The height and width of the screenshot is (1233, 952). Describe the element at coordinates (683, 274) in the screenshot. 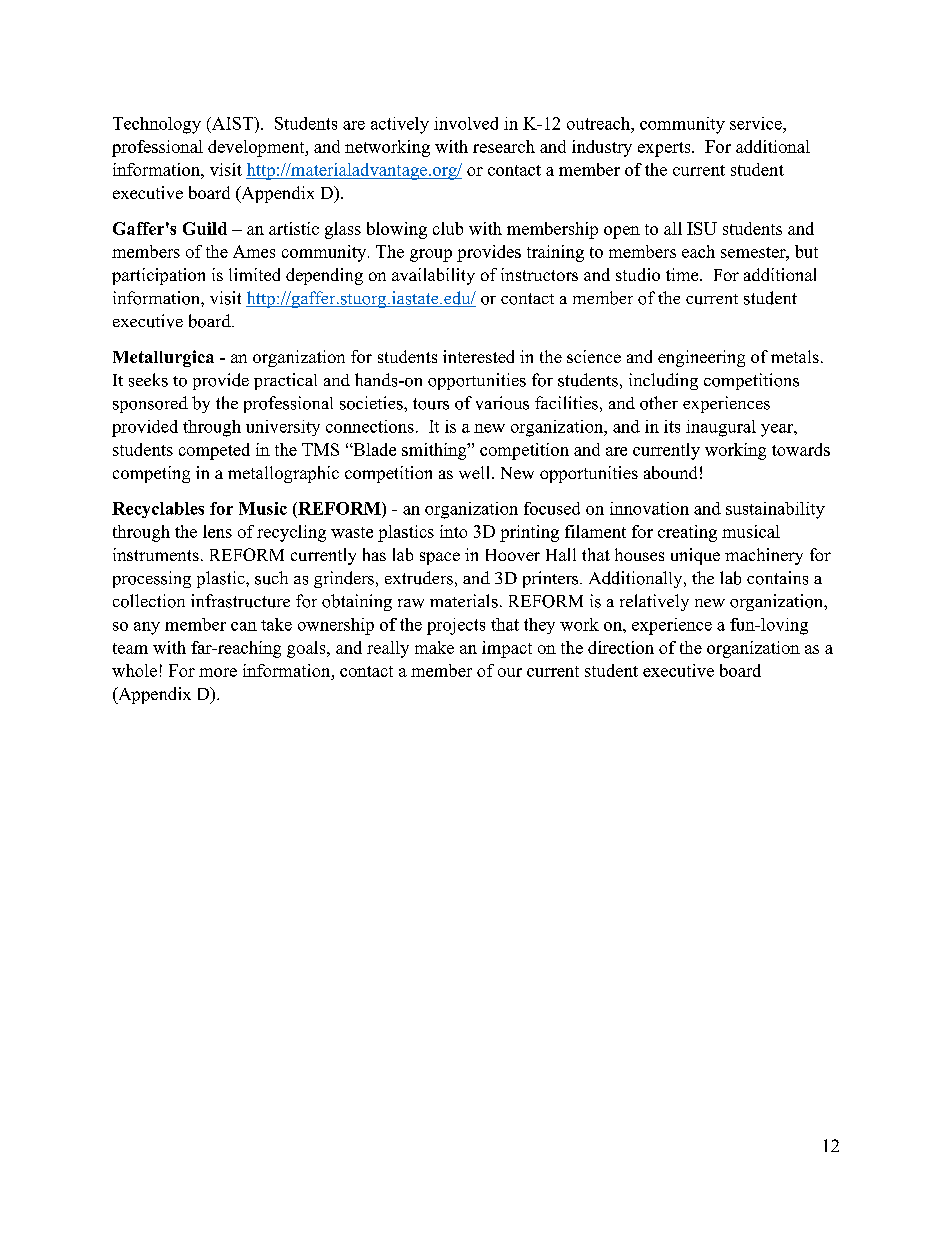

I see `time` at that location.
